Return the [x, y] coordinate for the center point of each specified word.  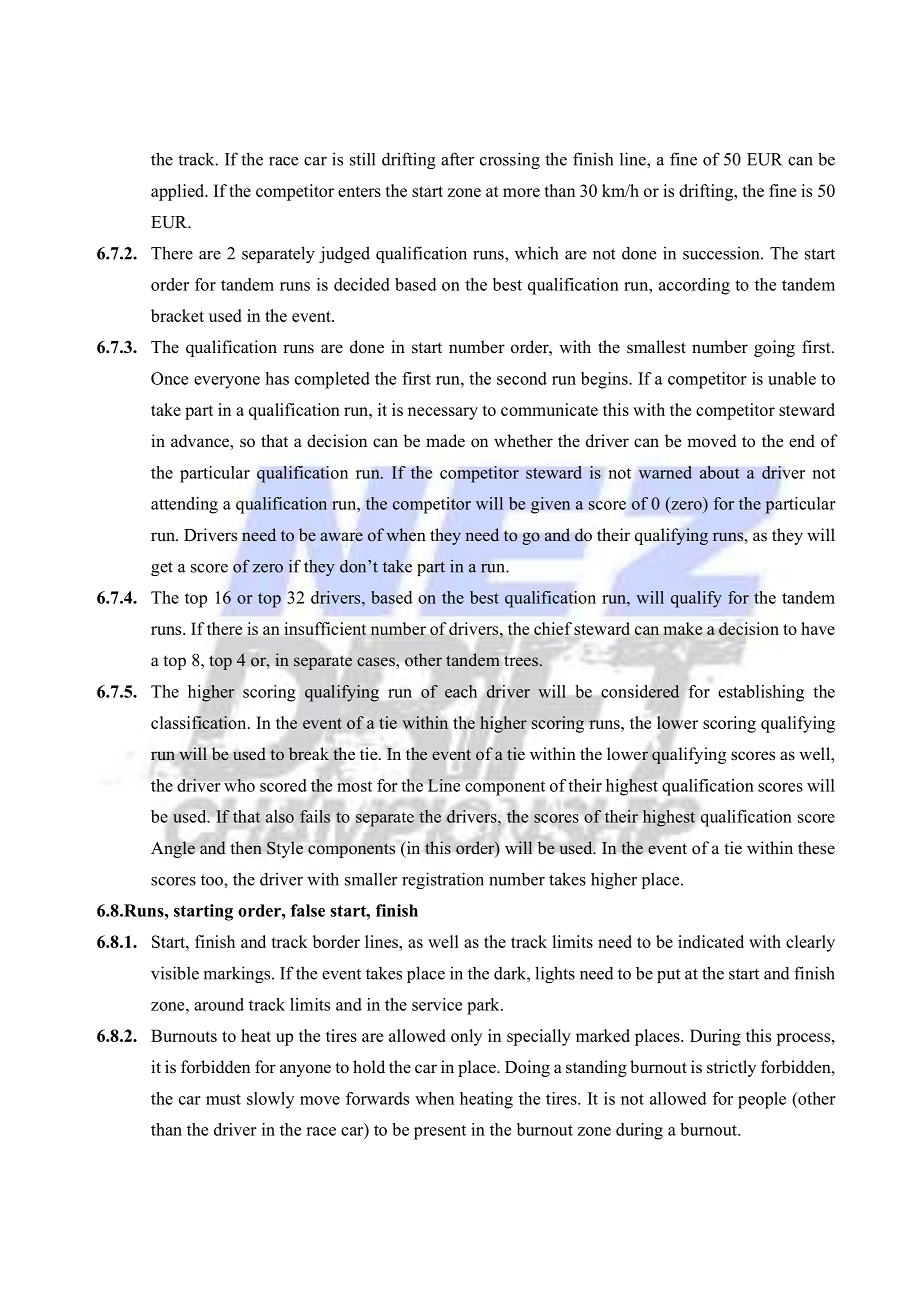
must [223, 1099]
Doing [527, 1068]
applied [179, 192]
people [762, 1100]
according [694, 286]
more [521, 192]
